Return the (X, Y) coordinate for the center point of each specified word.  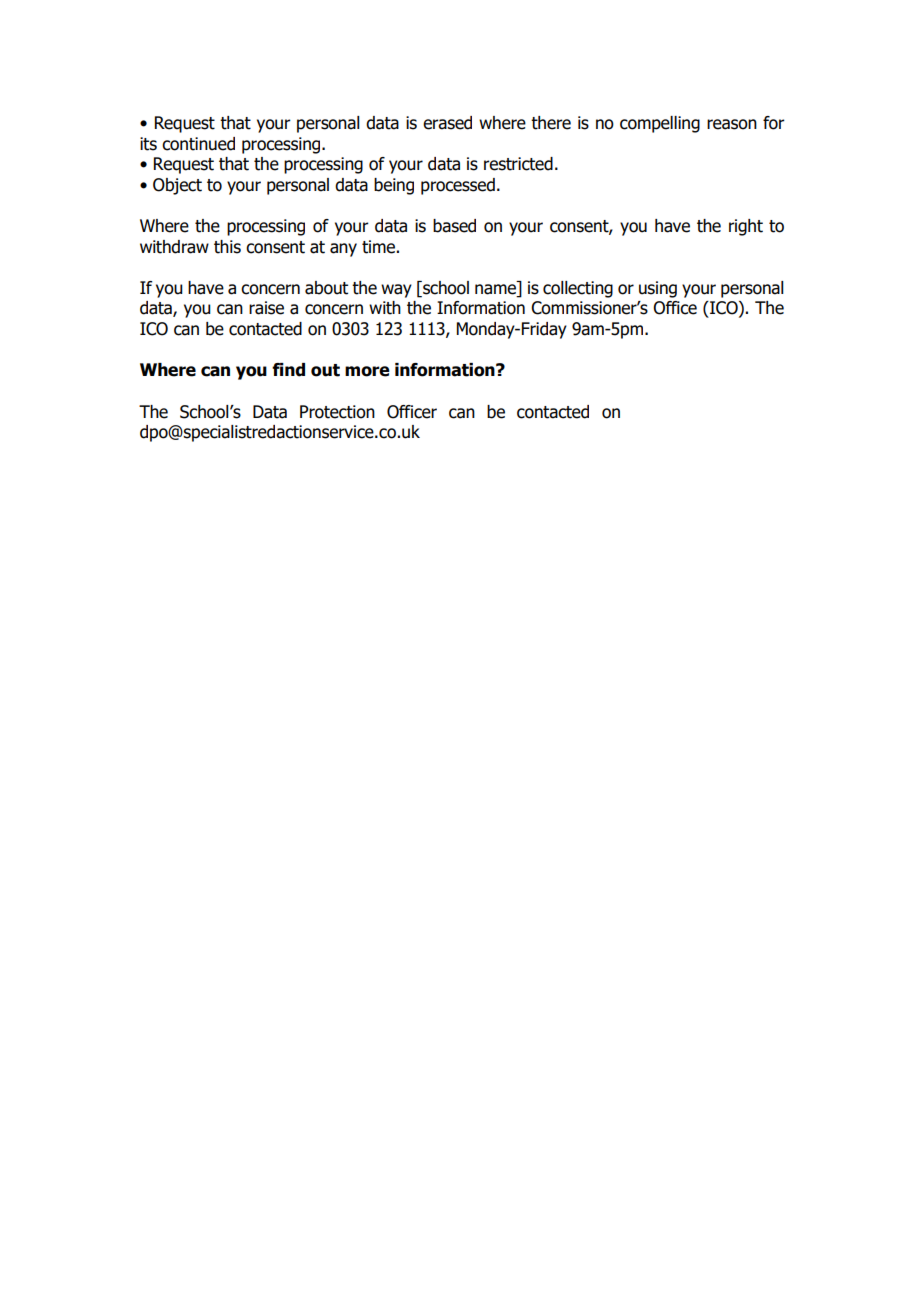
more (367, 371)
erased (447, 123)
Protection (337, 412)
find (288, 370)
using (658, 289)
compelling (660, 124)
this (227, 247)
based (454, 226)
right (746, 227)
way (396, 291)
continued (198, 144)
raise (266, 308)
